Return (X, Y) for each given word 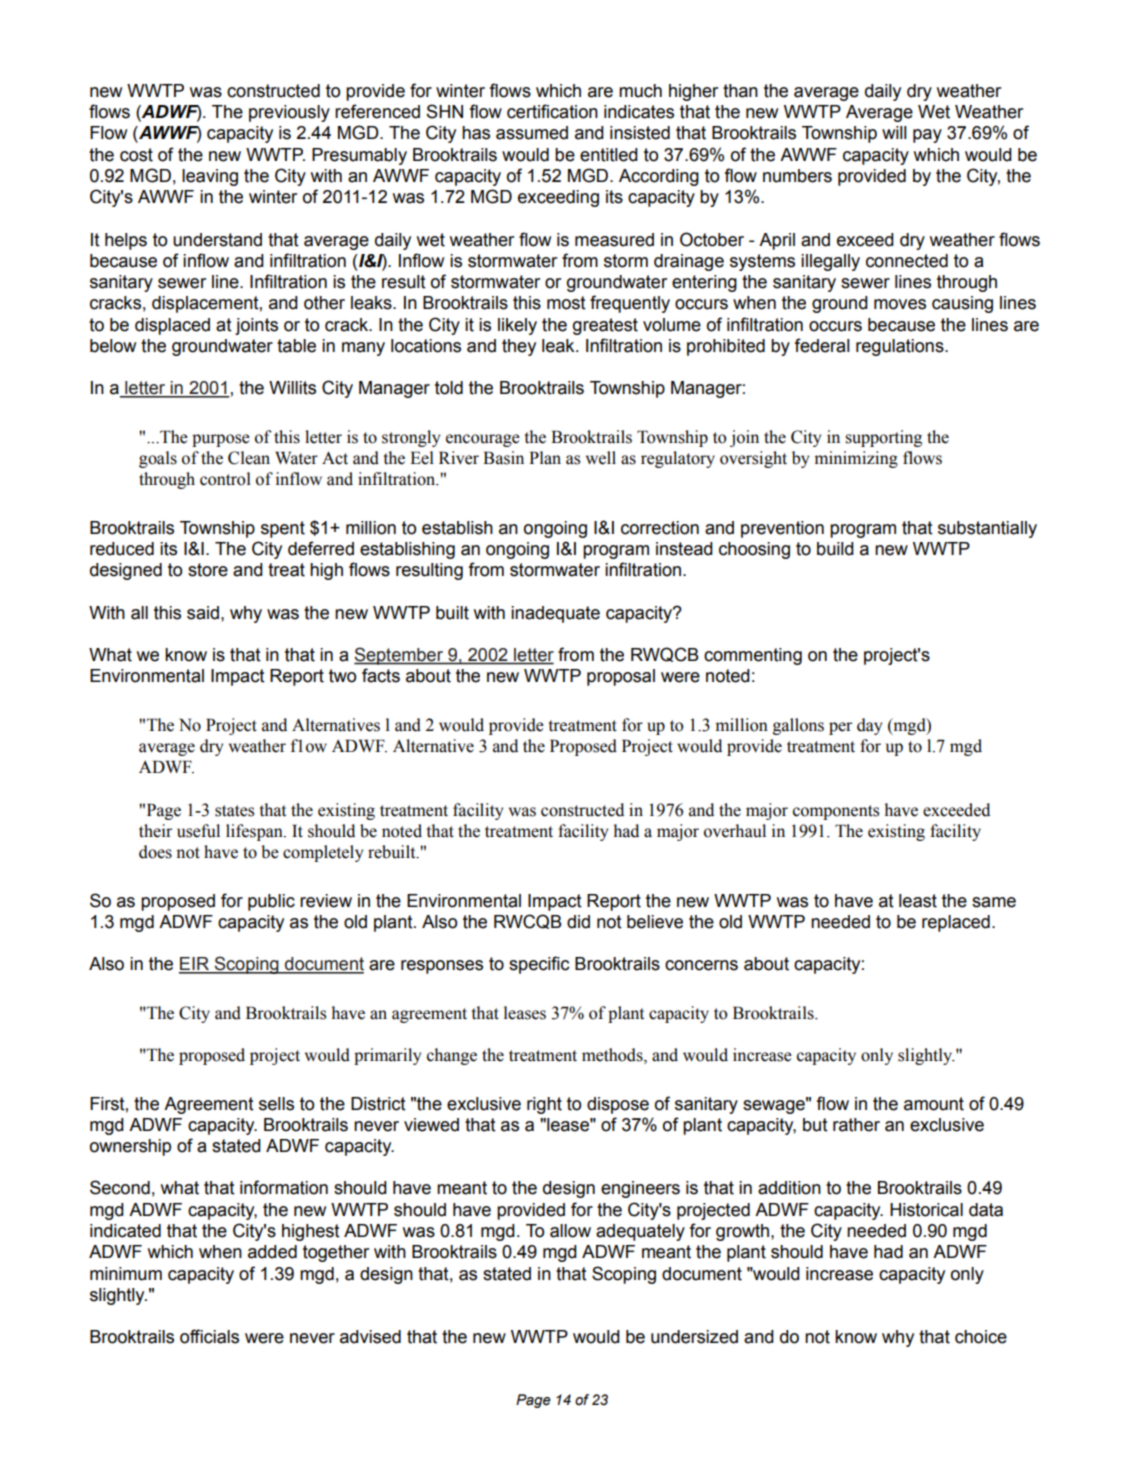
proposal (621, 677)
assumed (532, 133)
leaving (210, 177)
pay (927, 136)
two (342, 676)
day (869, 726)
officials (209, 1336)
